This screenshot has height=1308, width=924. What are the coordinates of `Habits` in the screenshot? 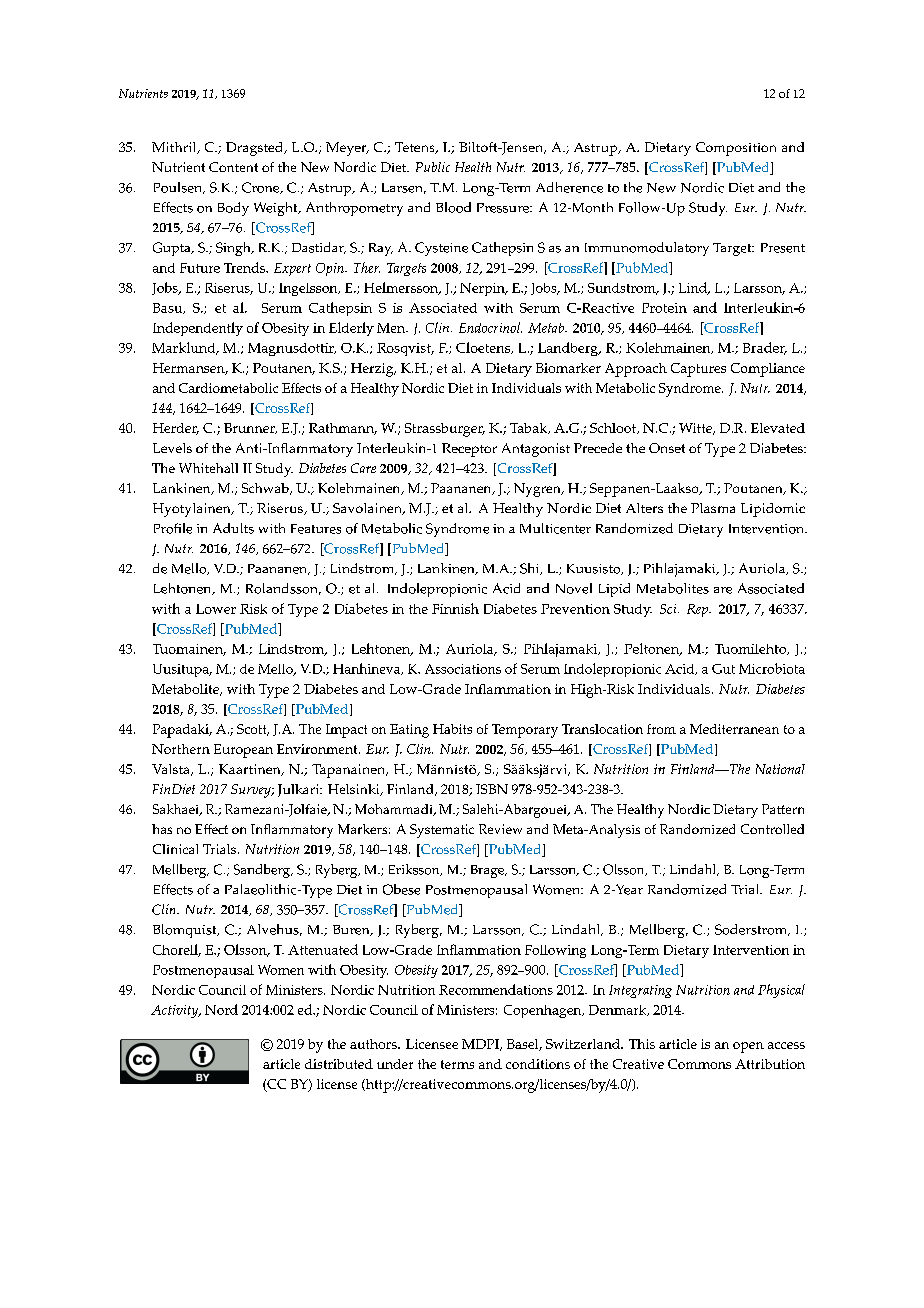 It's located at (452, 729).
